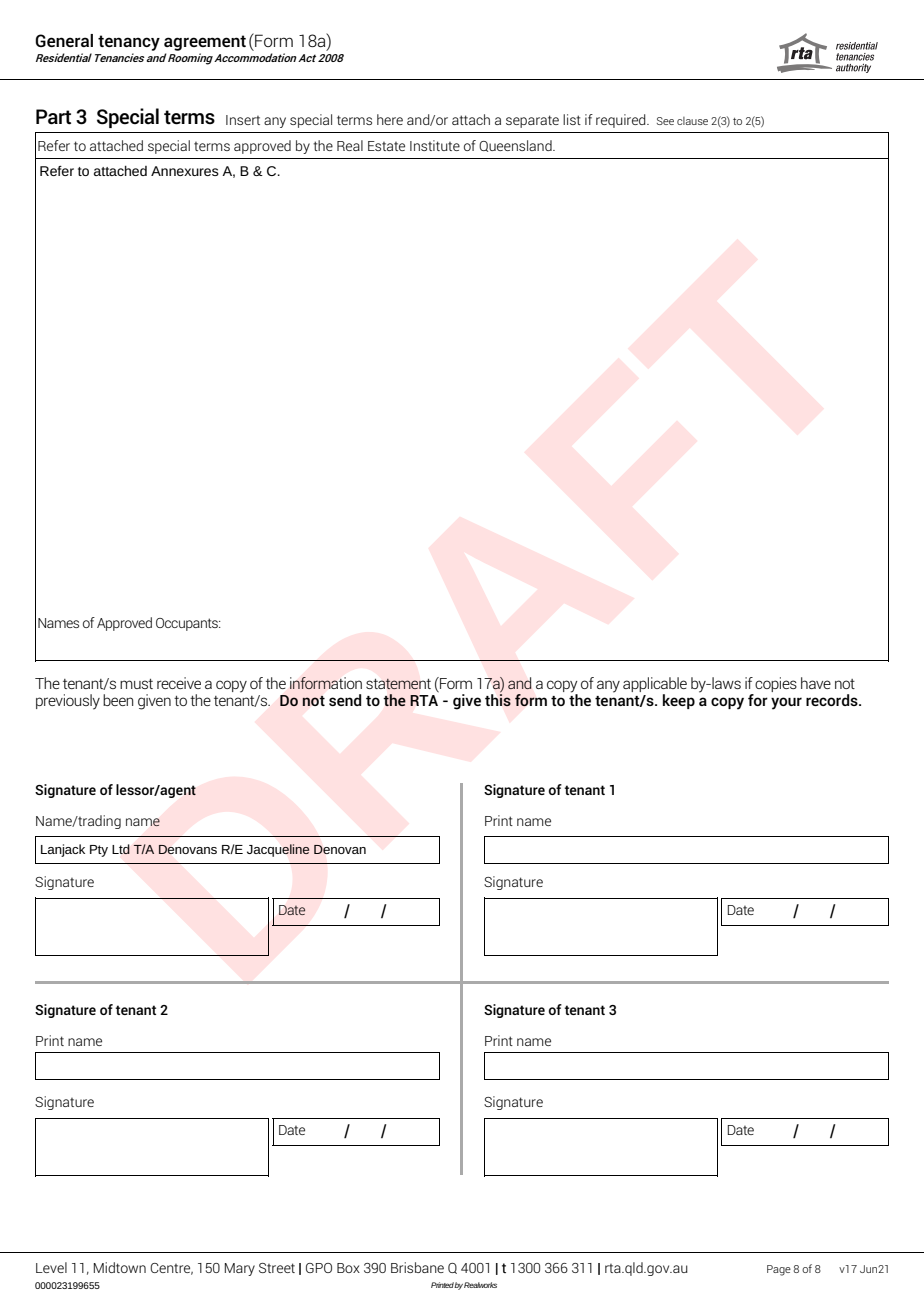  Describe the element at coordinates (188, 624) in the screenshot. I see `Occupants` at that location.
